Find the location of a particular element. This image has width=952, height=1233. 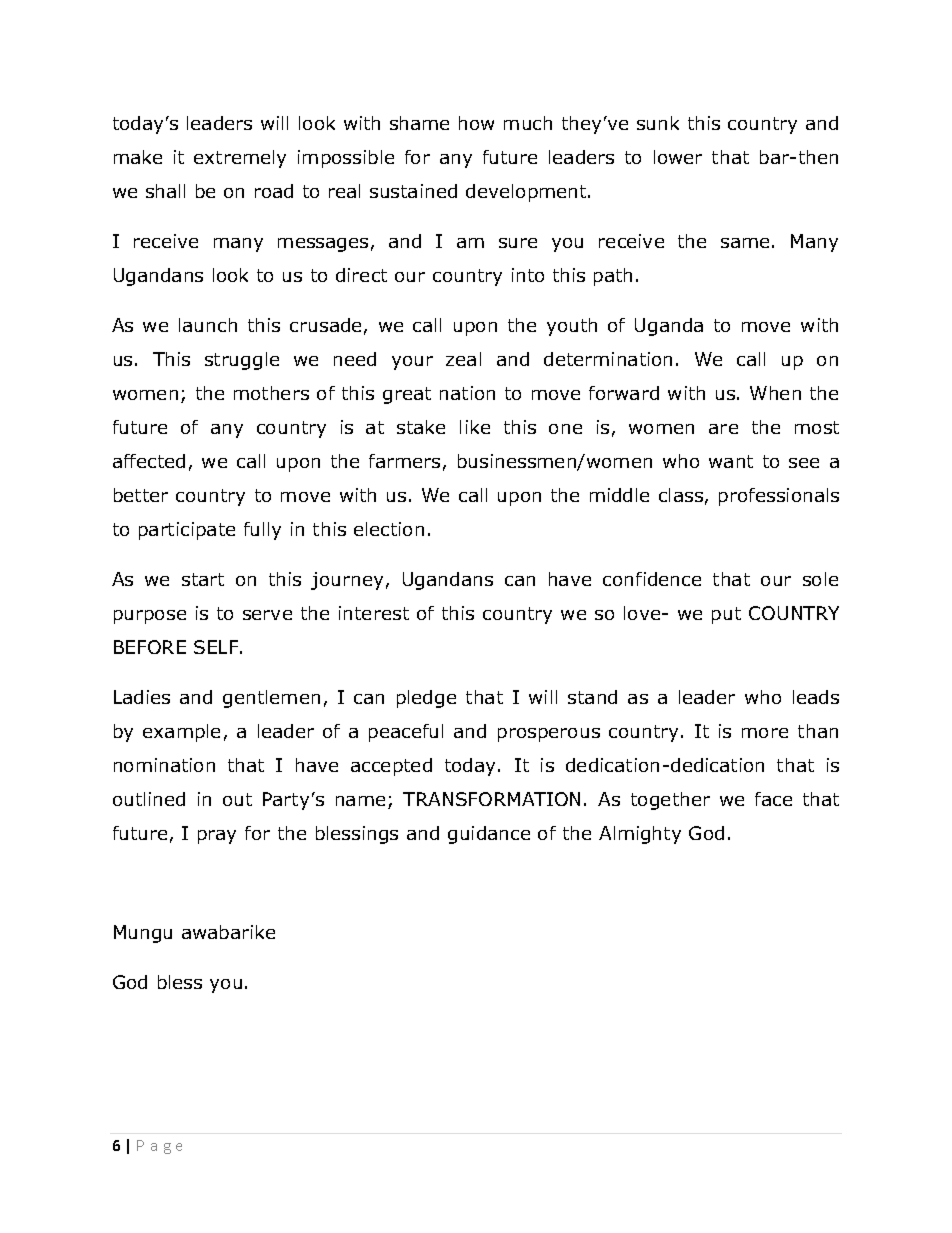

lower is located at coordinates (678, 157).
